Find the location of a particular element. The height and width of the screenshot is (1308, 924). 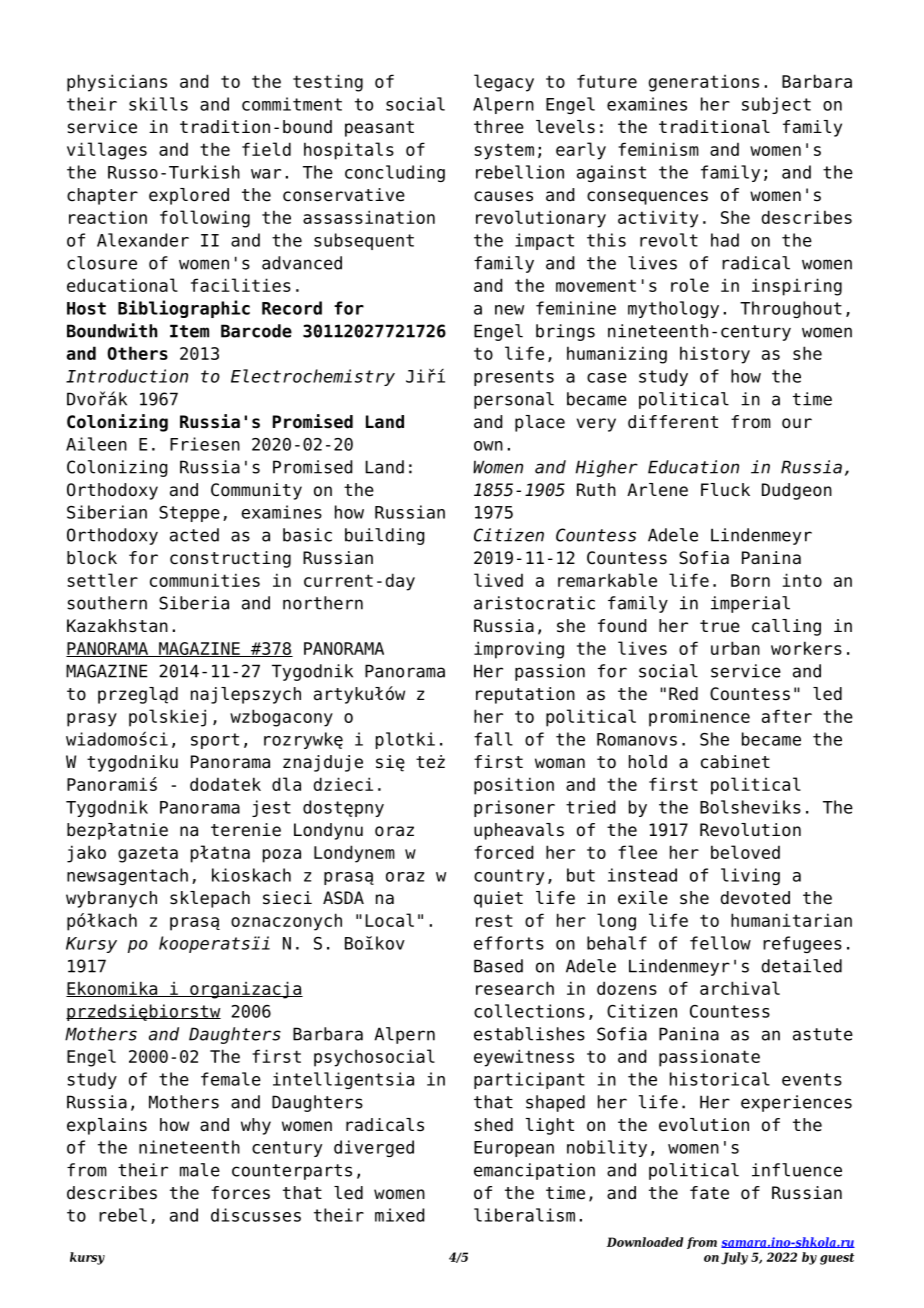

forces is located at coordinates (240, 1193).
